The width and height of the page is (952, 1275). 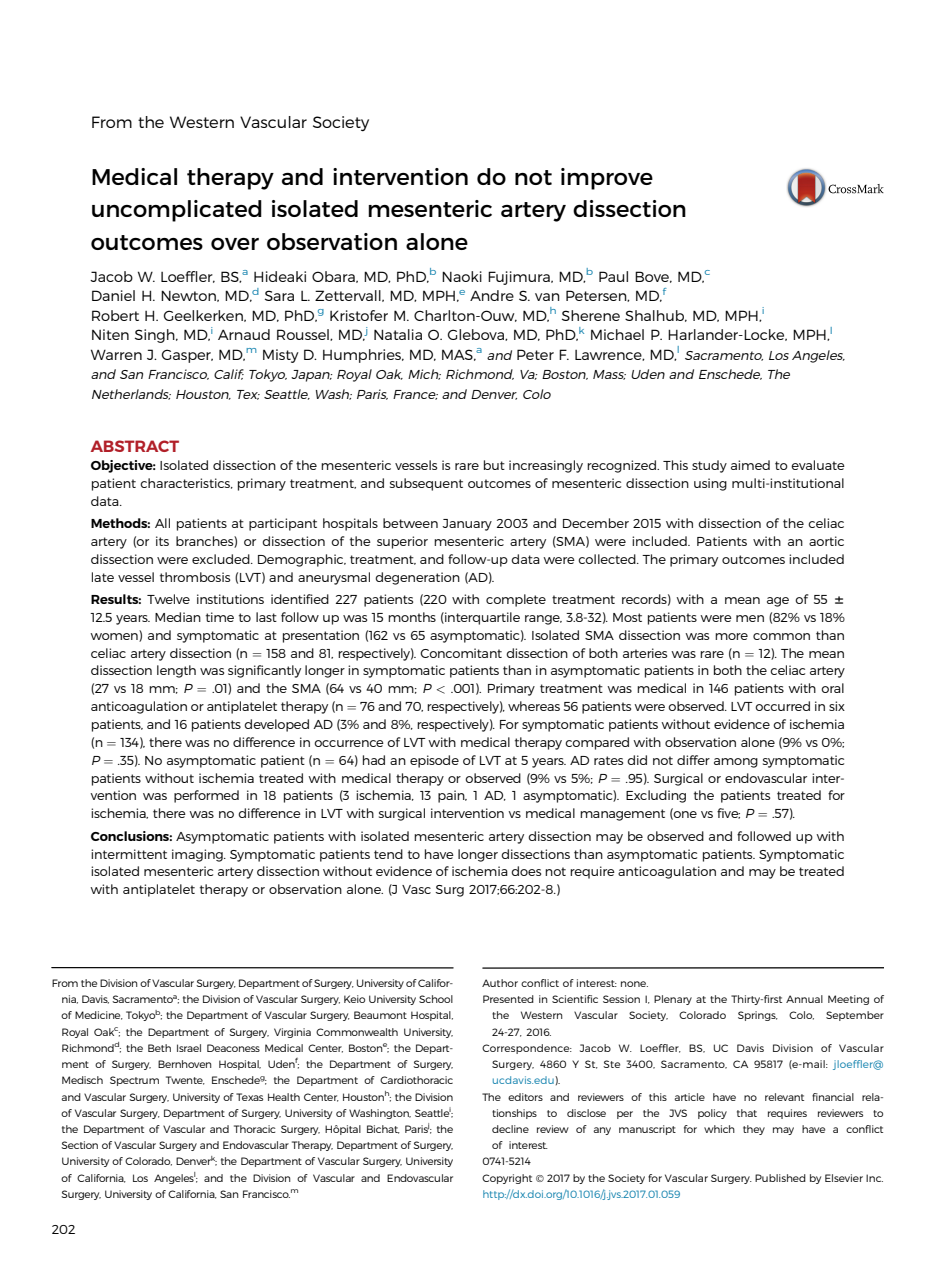 I want to click on decline, so click(x=510, y=1129).
